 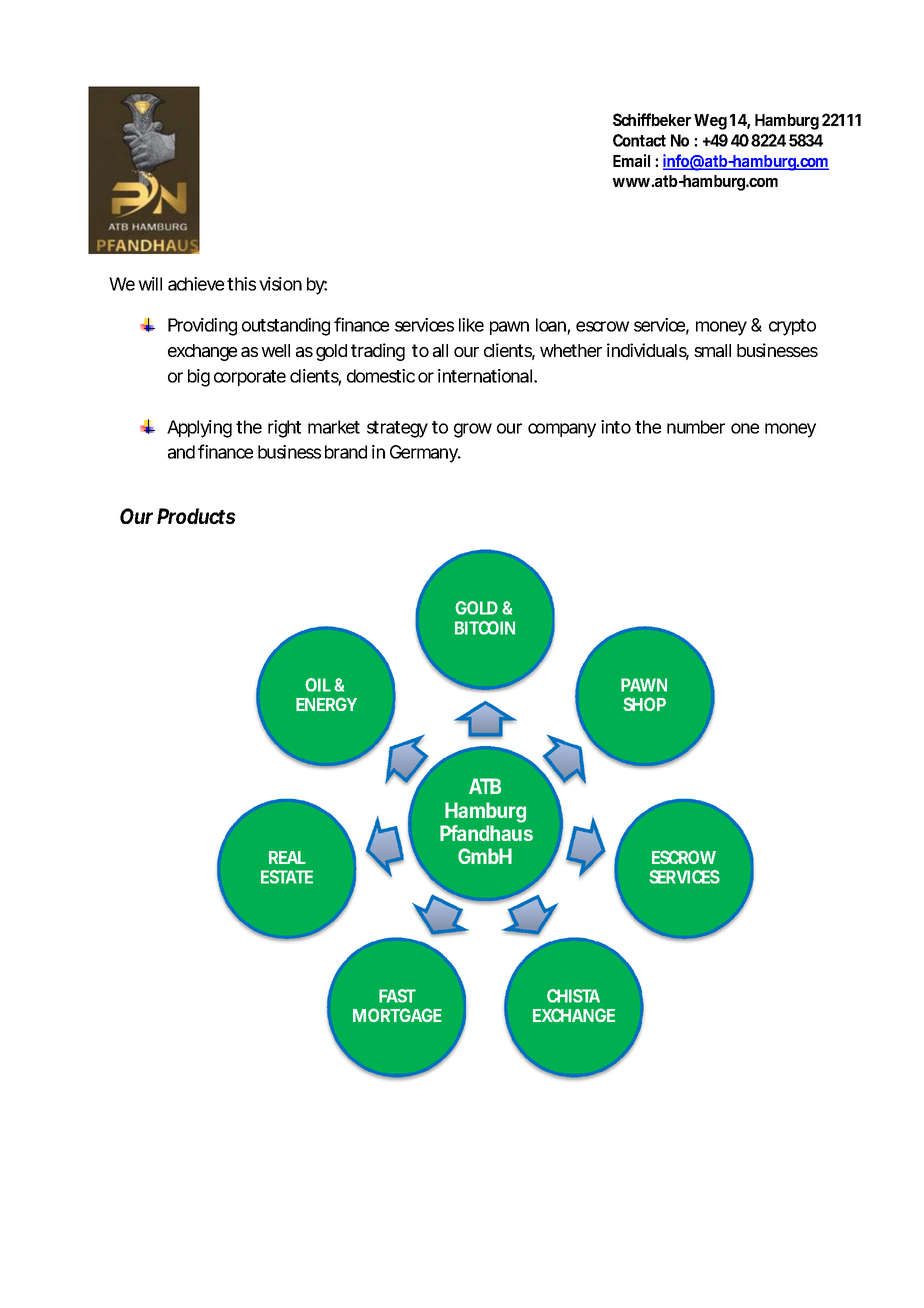 I want to click on Email, so click(x=631, y=160).
